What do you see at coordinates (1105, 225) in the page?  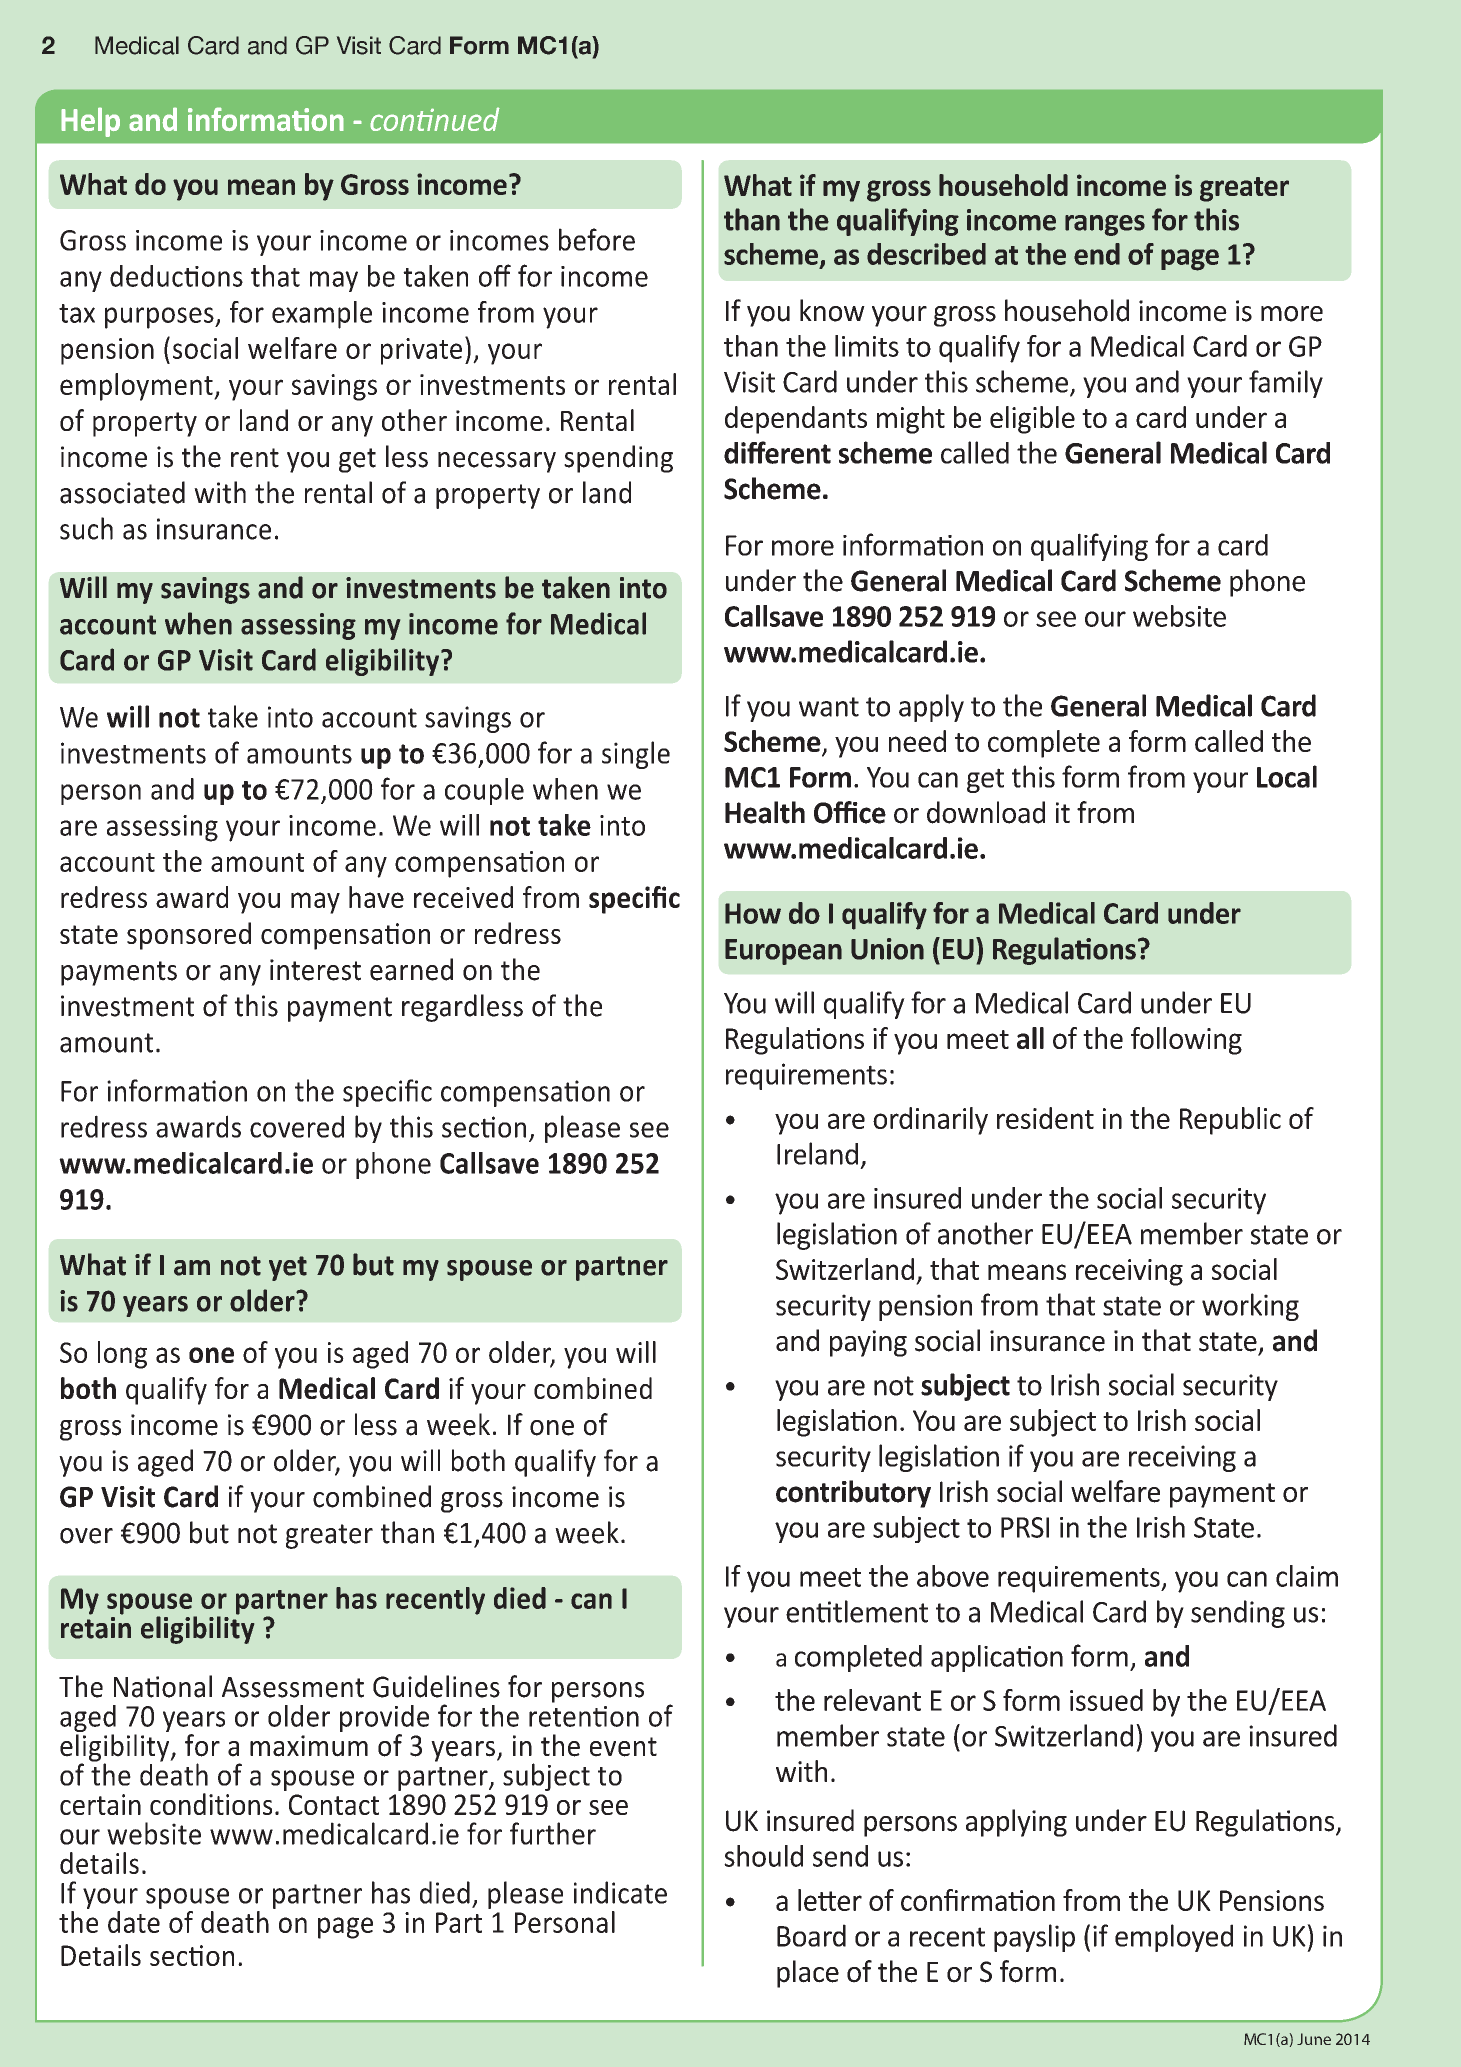 I see `ranges` at bounding box center [1105, 225].
